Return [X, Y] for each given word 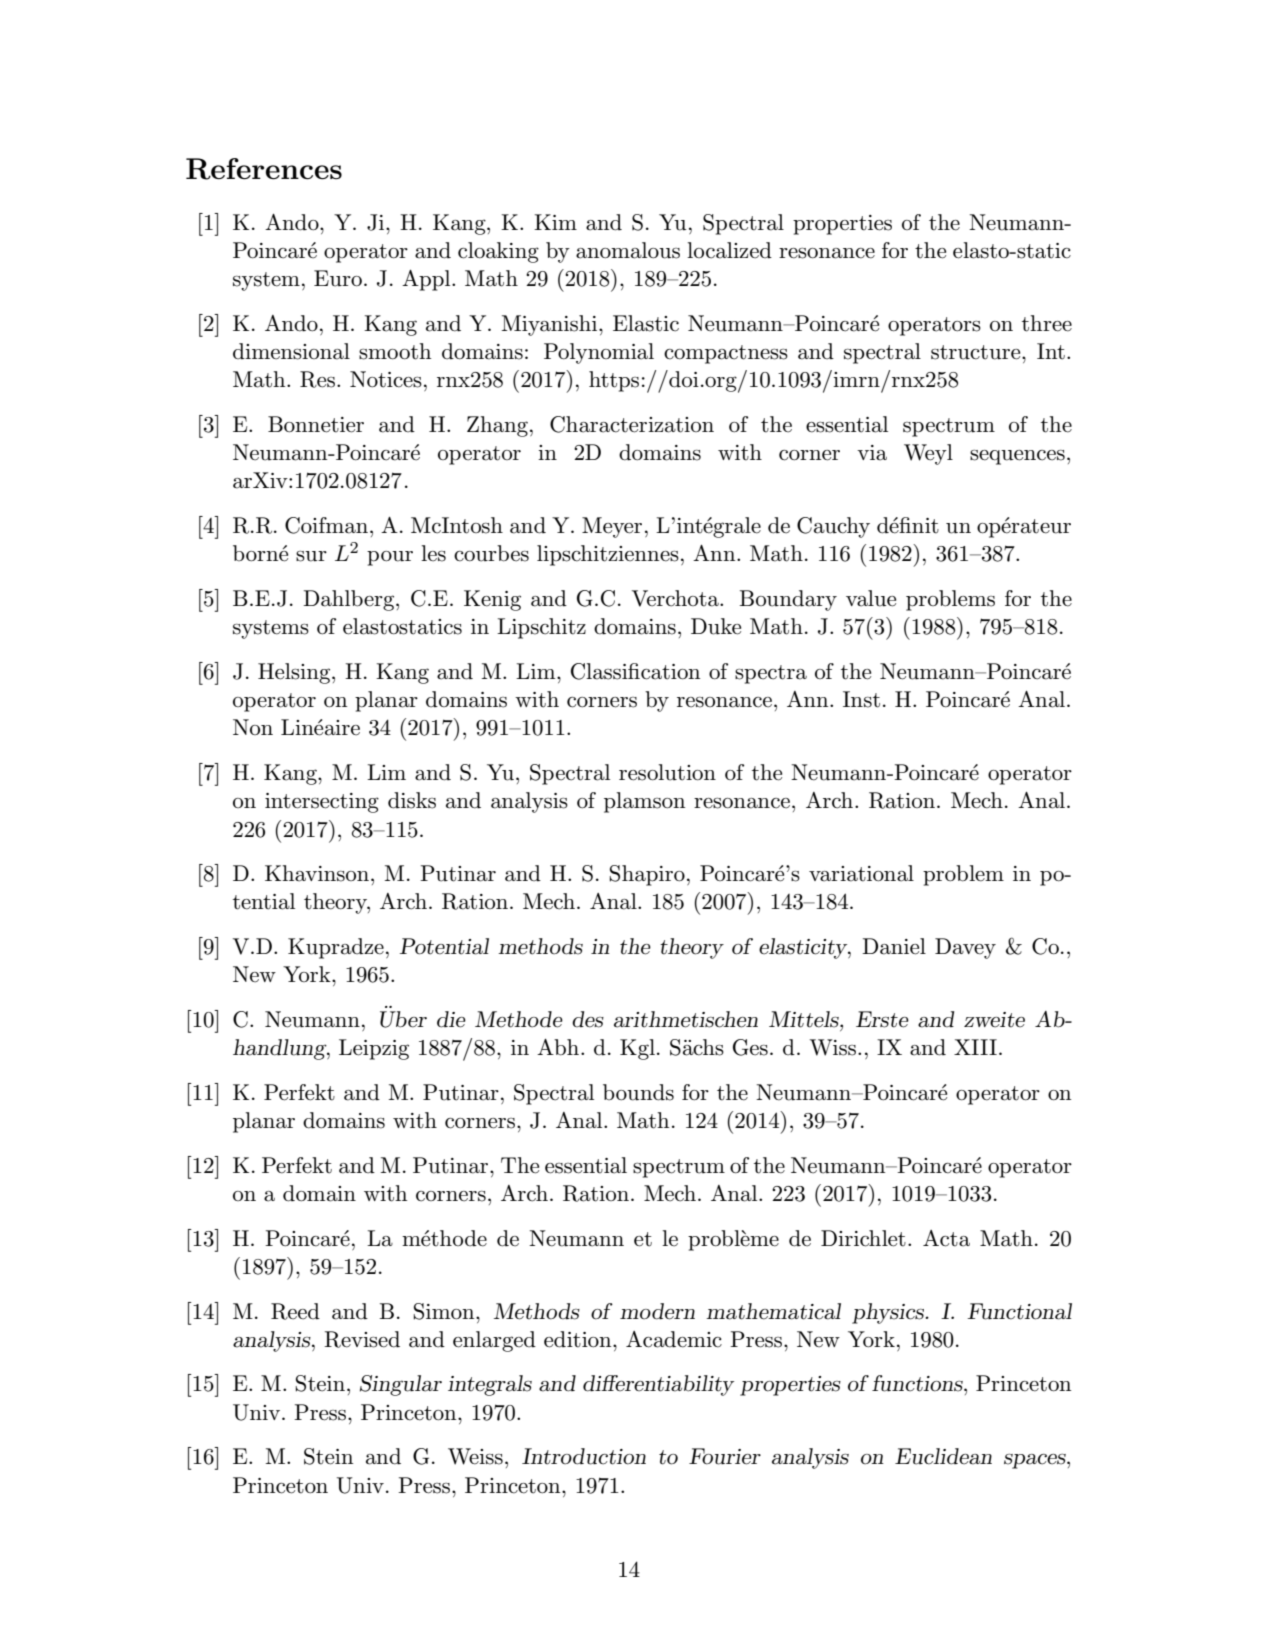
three [1047, 323]
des [588, 1019]
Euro [338, 278]
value [871, 598]
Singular [401, 1385]
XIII [975, 1047]
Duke [716, 626]
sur [311, 556]
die [451, 1019]
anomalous [628, 250]
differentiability [658, 1385]
